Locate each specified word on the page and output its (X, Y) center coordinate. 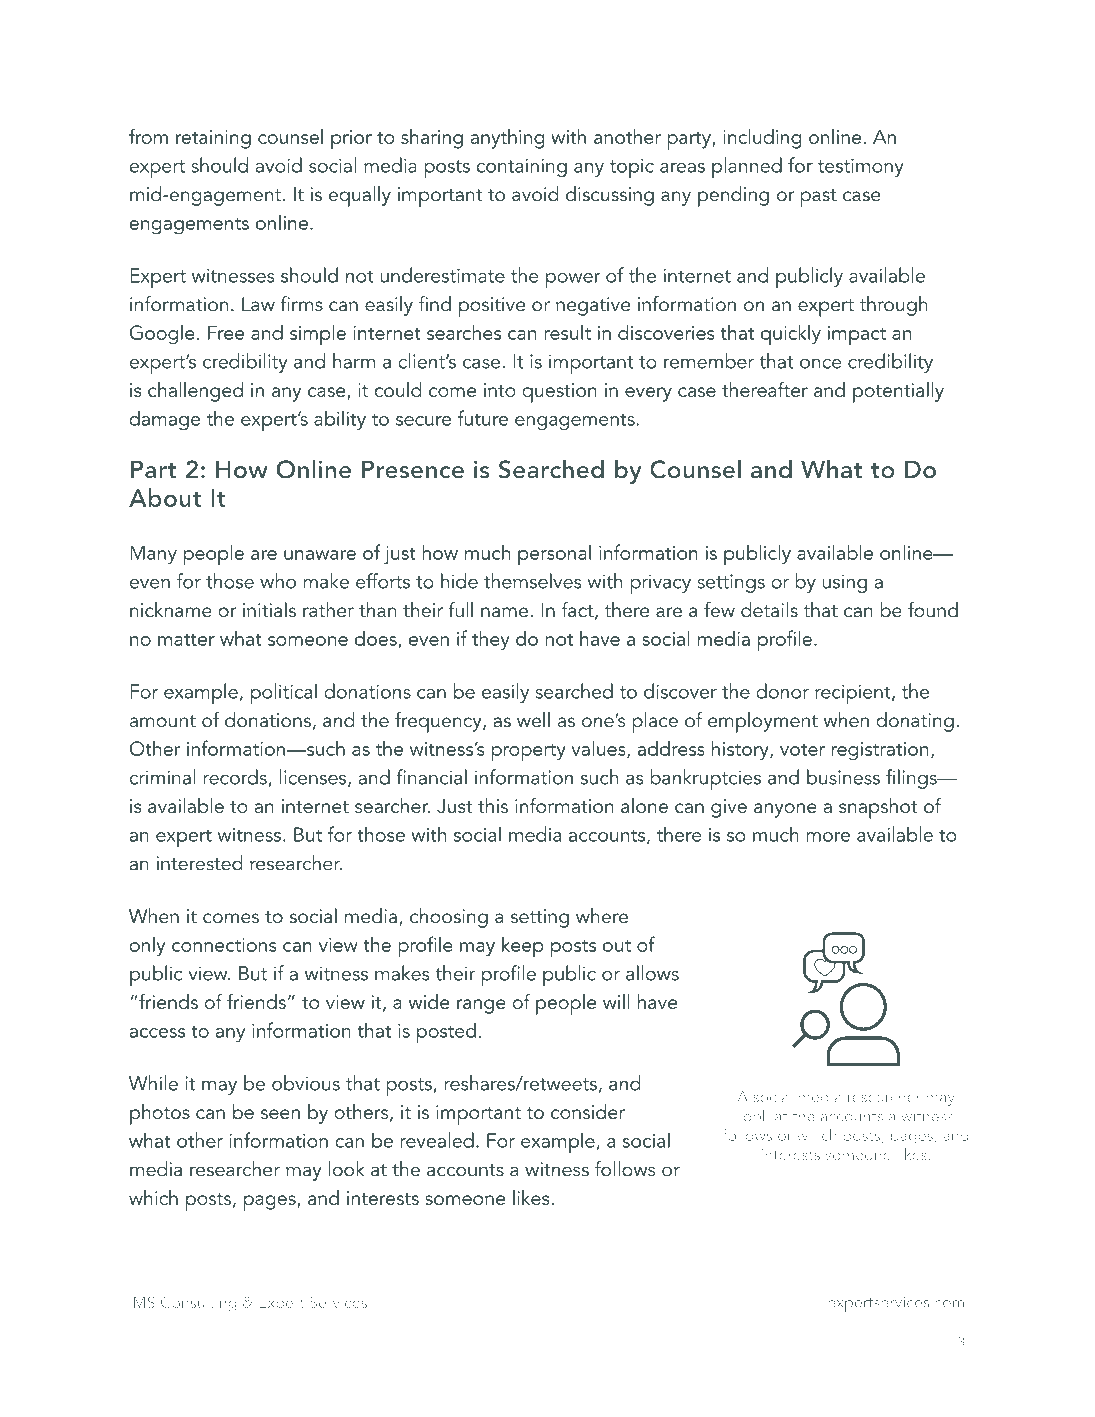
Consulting (198, 1304)
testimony (861, 167)
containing (522, 167)
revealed (437, 1140)
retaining (213, 139)
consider (588, 1111)
